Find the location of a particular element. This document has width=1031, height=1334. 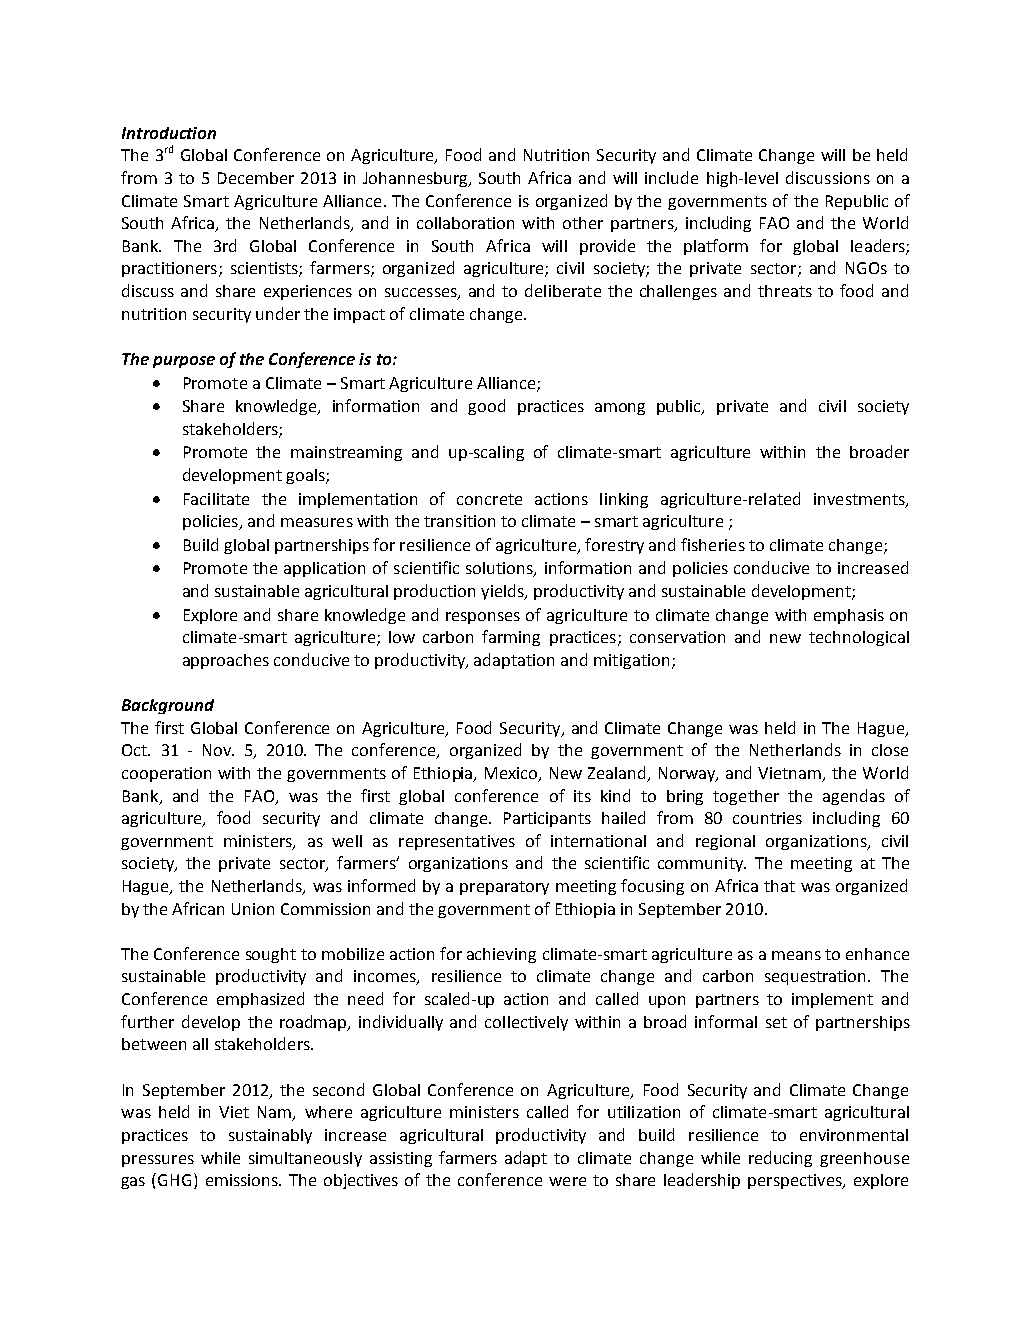

December is located at coordinates (256, 178).
